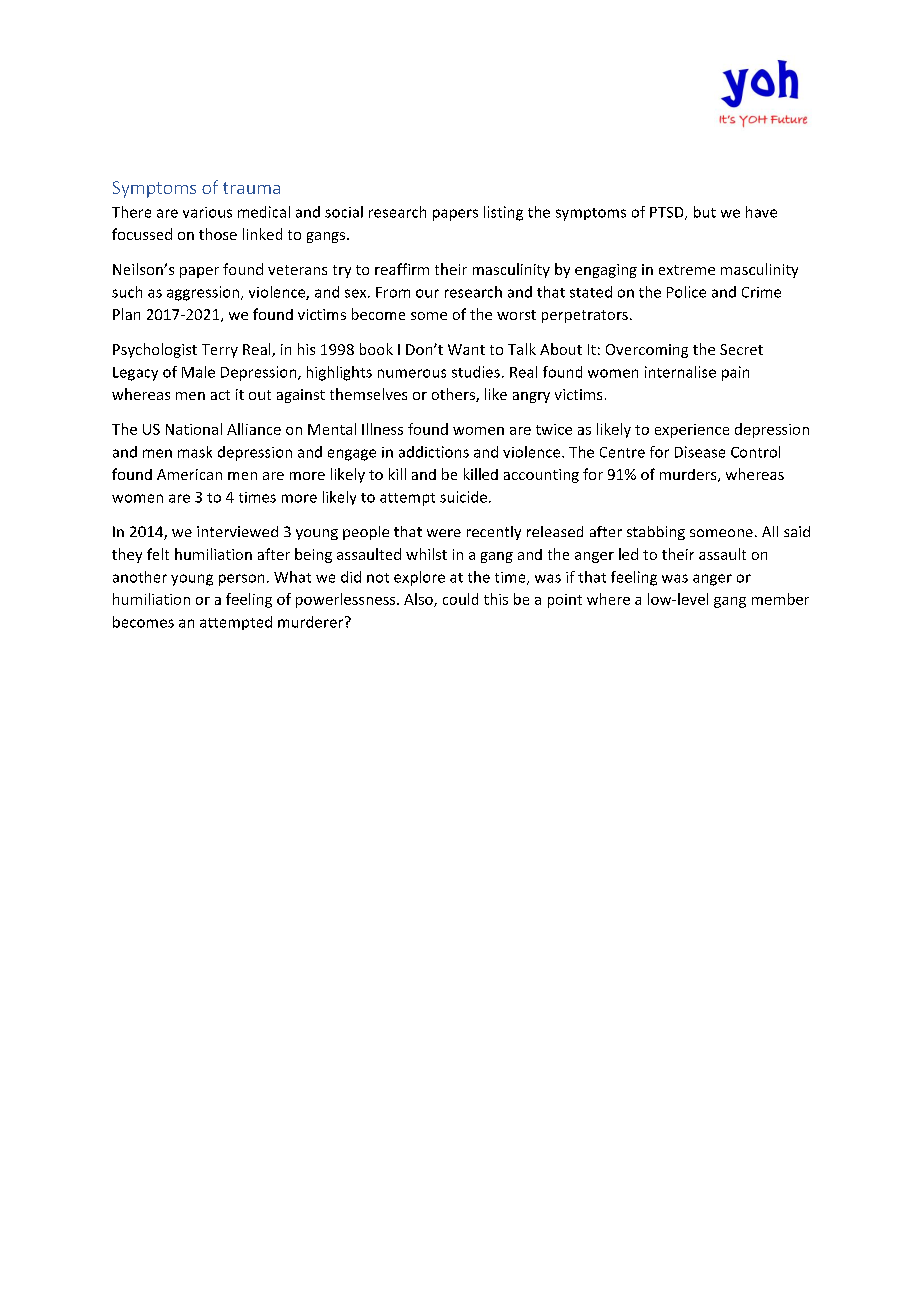  I want to click on could, so click(460, 599).
